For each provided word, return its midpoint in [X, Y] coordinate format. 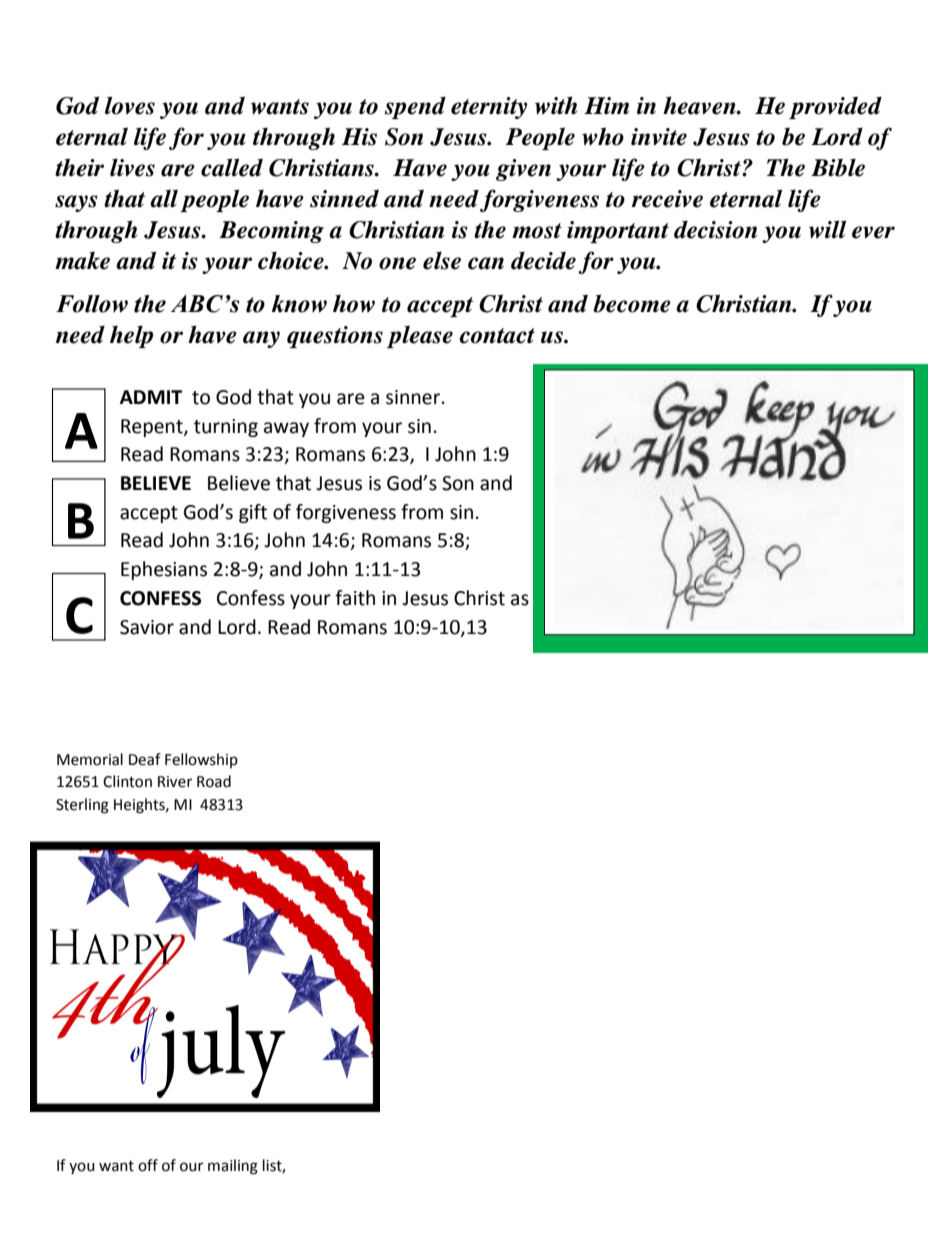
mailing [233, 1167]
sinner [414, 397]
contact [497, 336]
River [175, 782]
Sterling [82, 806]
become [632, 303]
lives [132, 167]
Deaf [145, 759]
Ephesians [164, 570]
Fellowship [201, 760]
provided [835, 107]
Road [214, 781]
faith [355, 598]
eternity [489, 108]
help [131, 336]
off [148, 1165]
